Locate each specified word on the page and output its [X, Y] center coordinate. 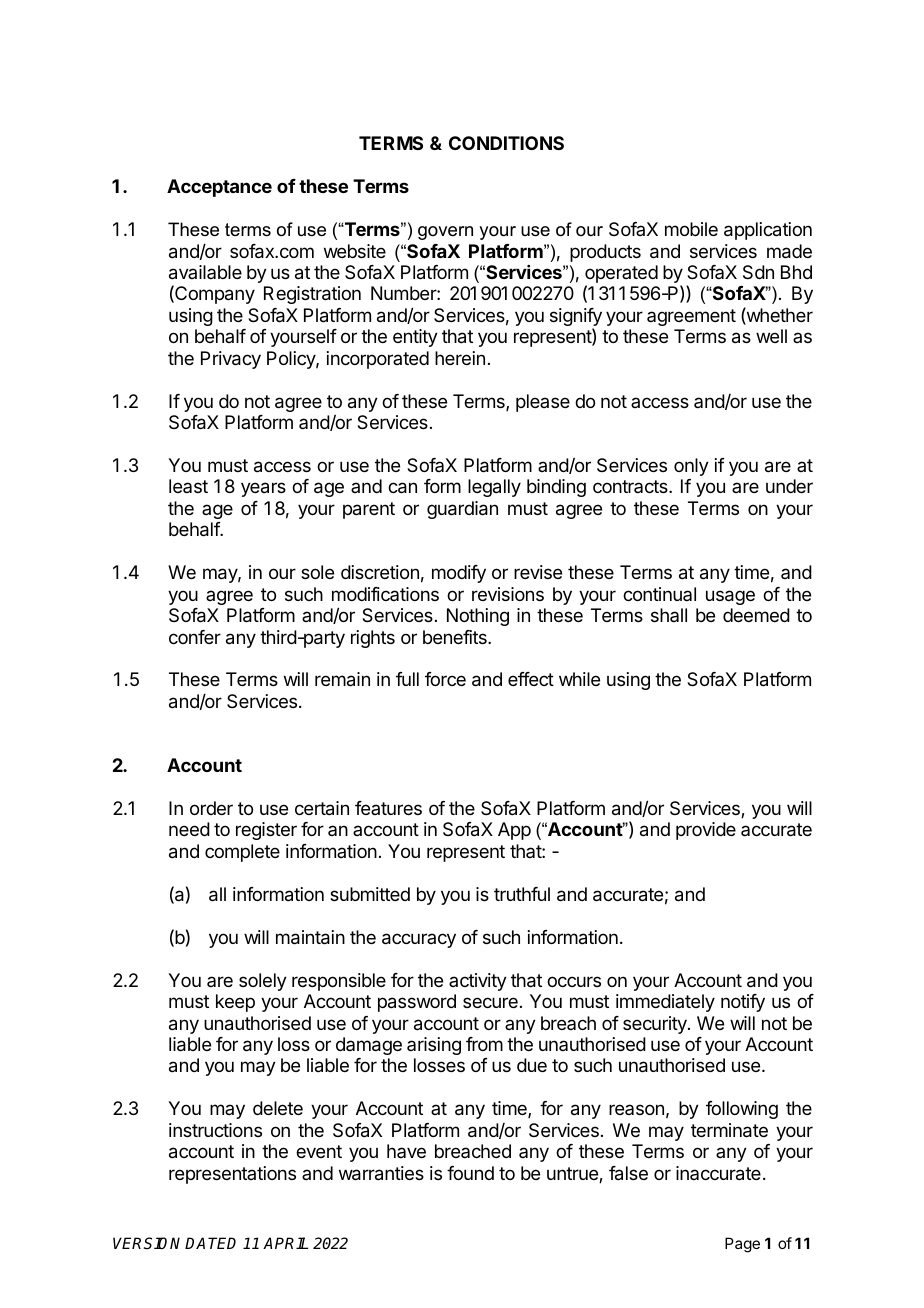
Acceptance [219, 188]
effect [531, 679]
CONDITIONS [506, 143]
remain [342, 679]
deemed [756, 615]
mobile [691, 229]
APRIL [285, 1243]
